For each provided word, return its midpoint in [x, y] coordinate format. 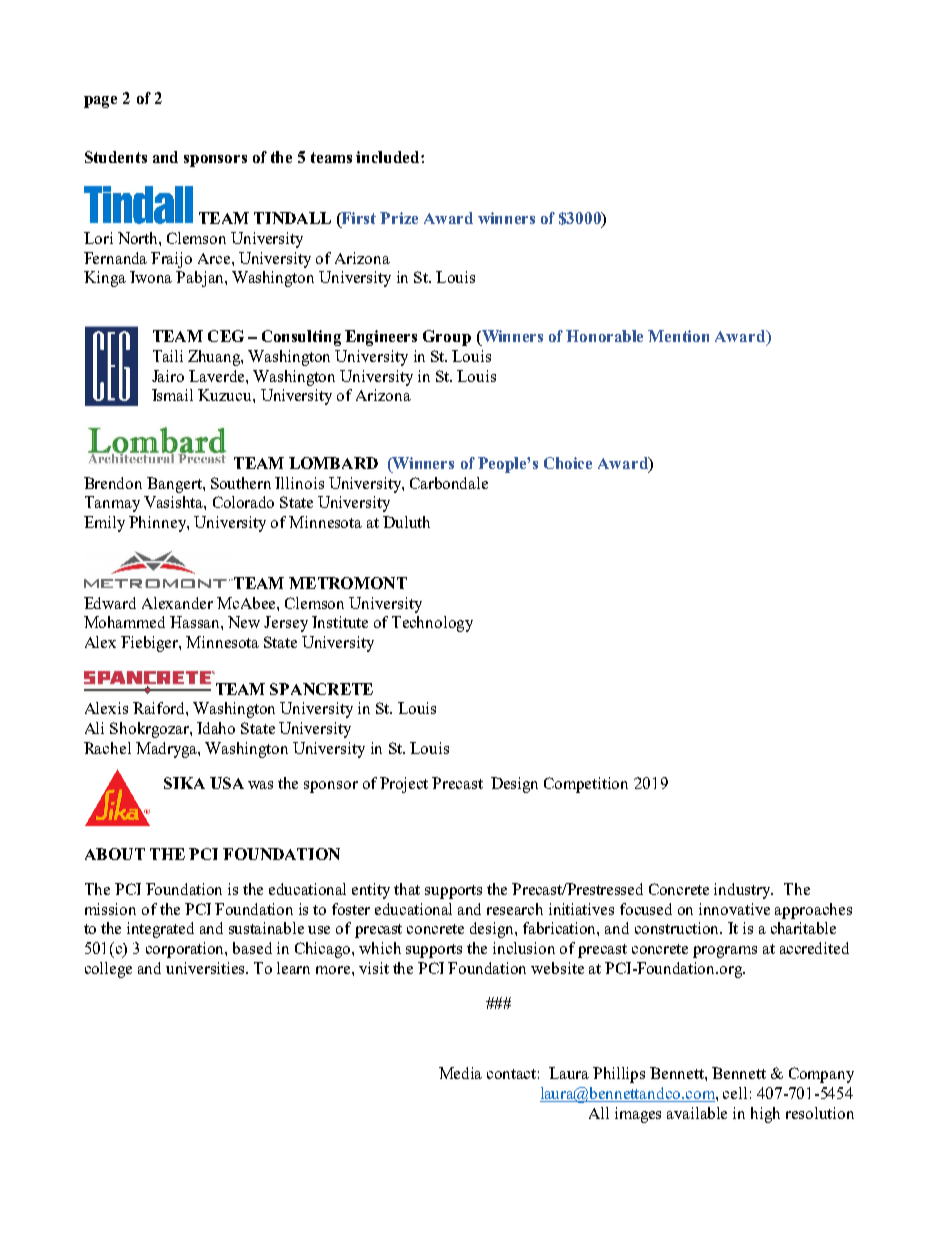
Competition [586, 785]
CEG [226, 336]
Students [116, 157]
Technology [432, 624]
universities [207, 968]
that [407, 889]
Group [447, 338]
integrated [160, 930]
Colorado [243, 502]
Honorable [604, 336]
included [389, 157]
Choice [568, 463]
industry [743, 891]
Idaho [216, 728]
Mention [678, 336]
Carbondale [449, 483]
